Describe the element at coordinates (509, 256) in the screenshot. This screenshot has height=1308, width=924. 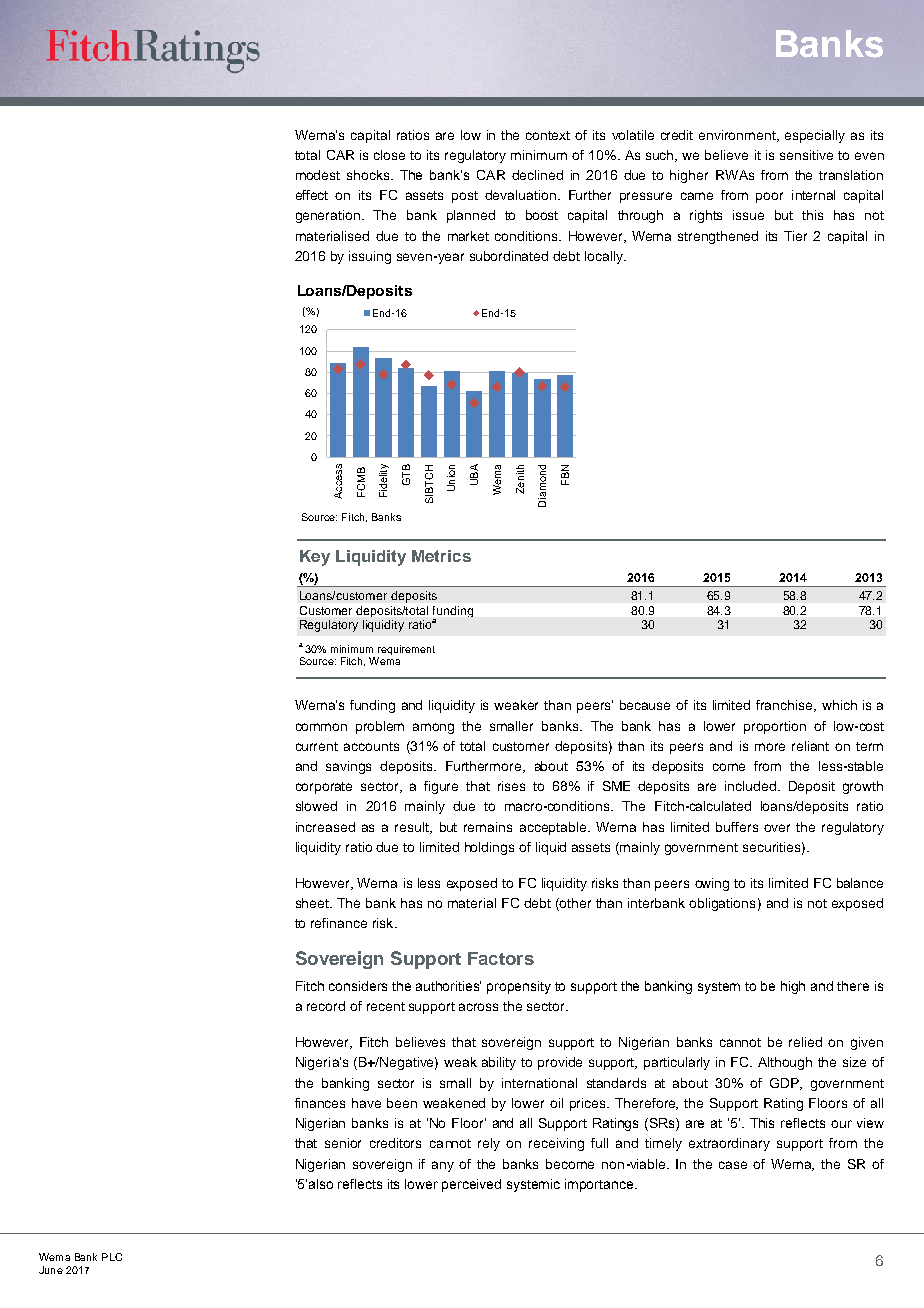
I see `subordinated` at that location.
